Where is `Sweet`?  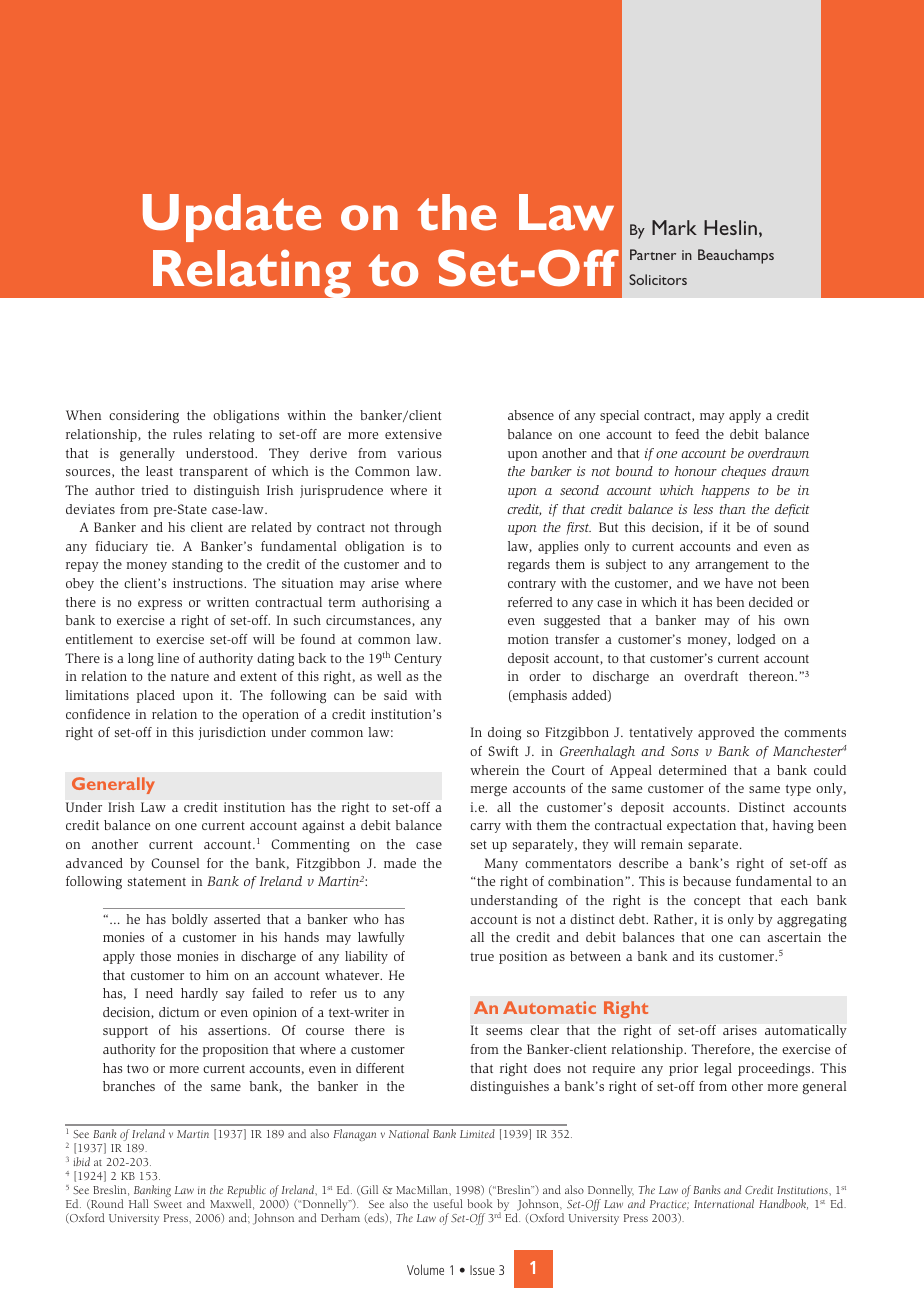 Sweet is located at coordinates (168, 1204).
